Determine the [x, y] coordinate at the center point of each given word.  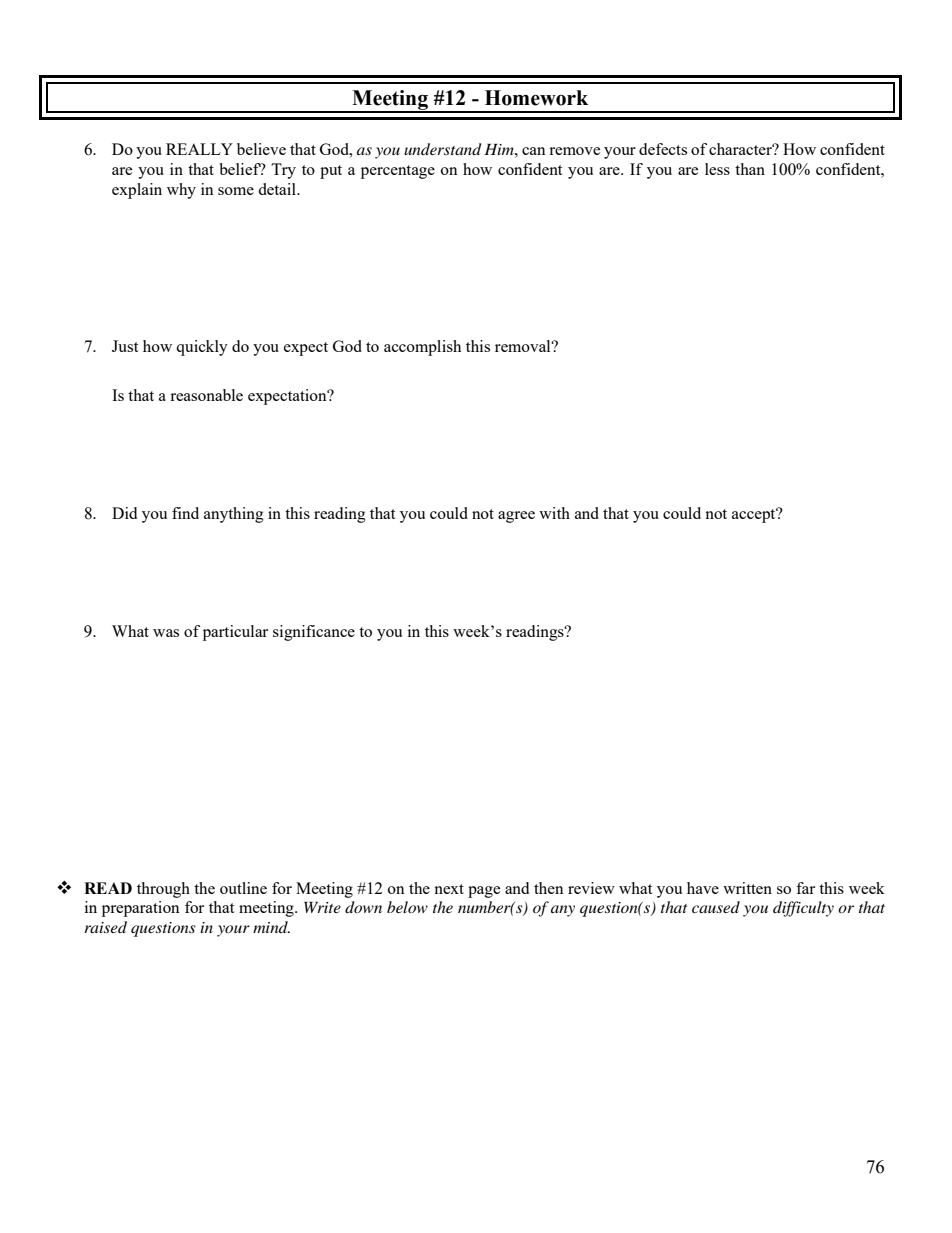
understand [443, 149]
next [449, 889]
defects [663, 149]
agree [516, 517]
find [185, 513]
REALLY [199, 149]
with [554, 513]
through [163, 890]
